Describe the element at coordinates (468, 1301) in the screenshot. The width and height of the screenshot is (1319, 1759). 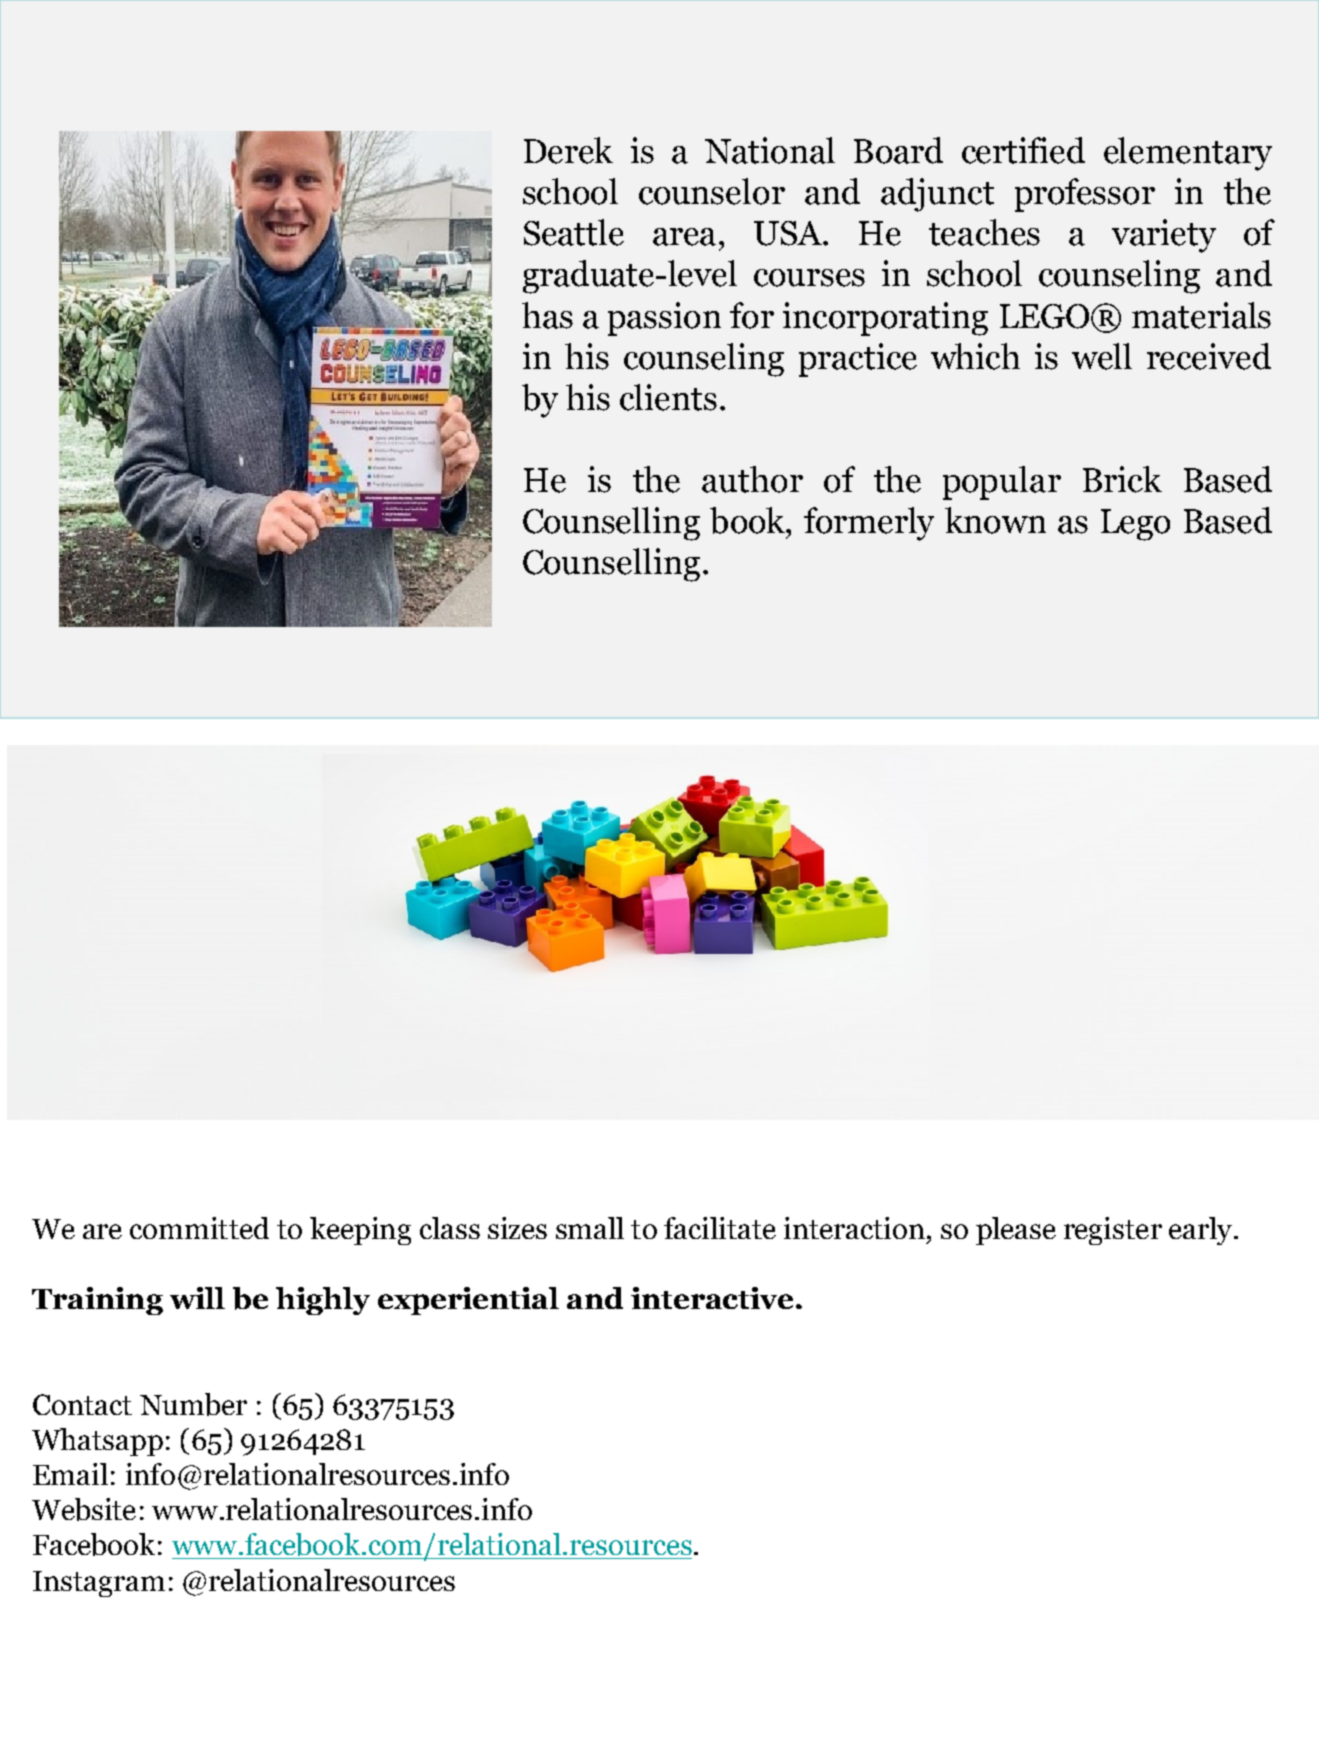
I see `experiential` at that location.
